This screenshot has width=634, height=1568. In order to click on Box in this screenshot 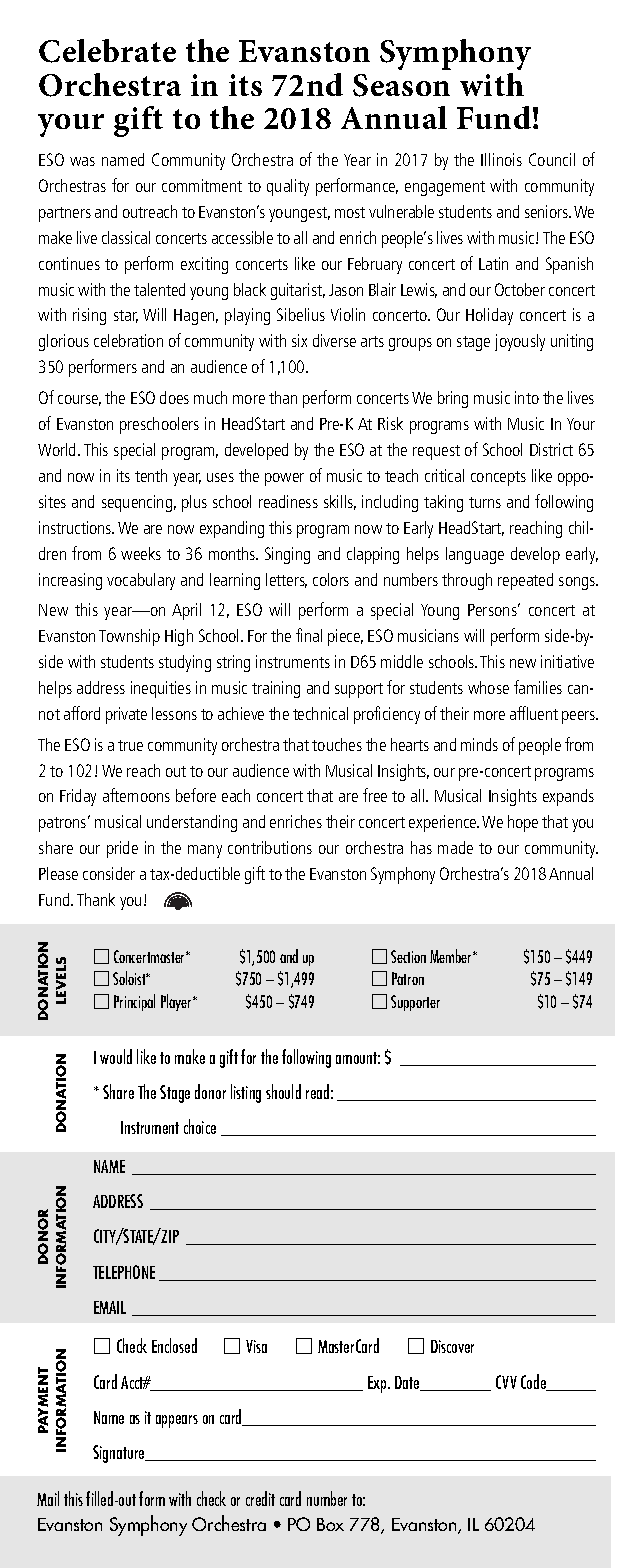, I will do `click(330, 1524)`.
